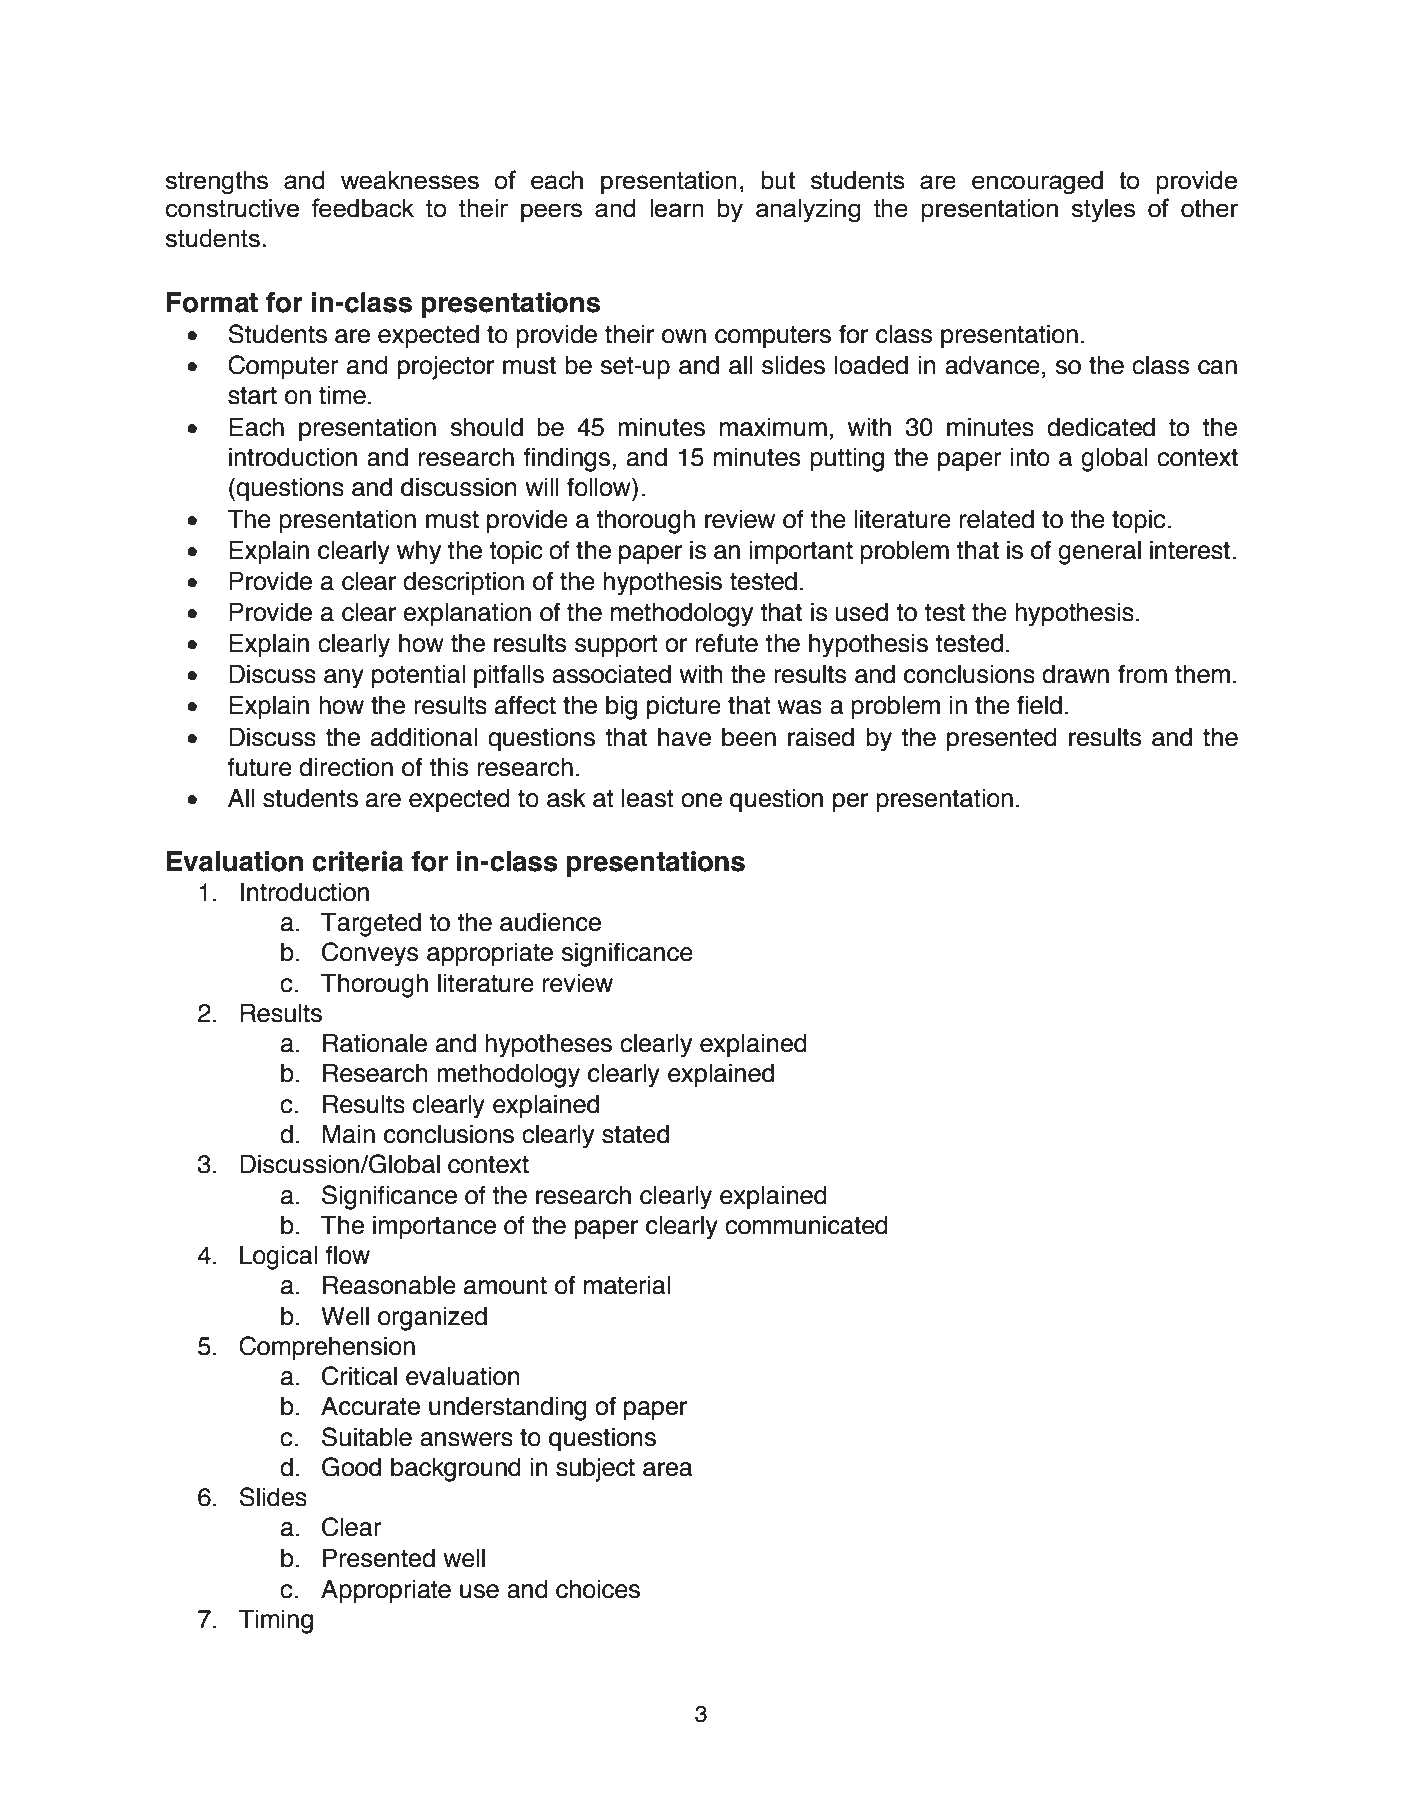  Describe the element at coordinates (276, 1621) in the screenshot. I see `Timing` at that location.
